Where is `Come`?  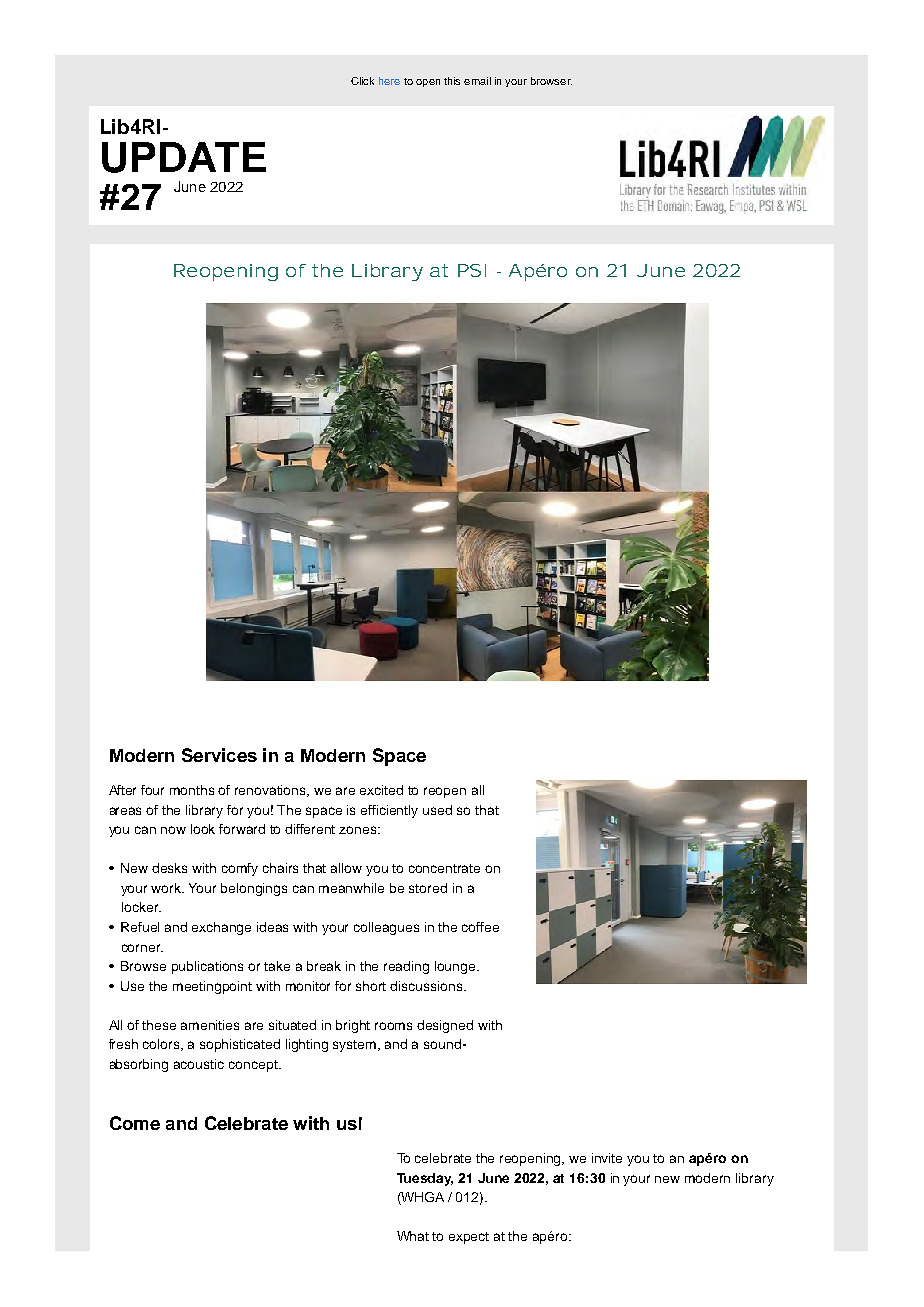 Come is located at coordinates (135, 1123).
